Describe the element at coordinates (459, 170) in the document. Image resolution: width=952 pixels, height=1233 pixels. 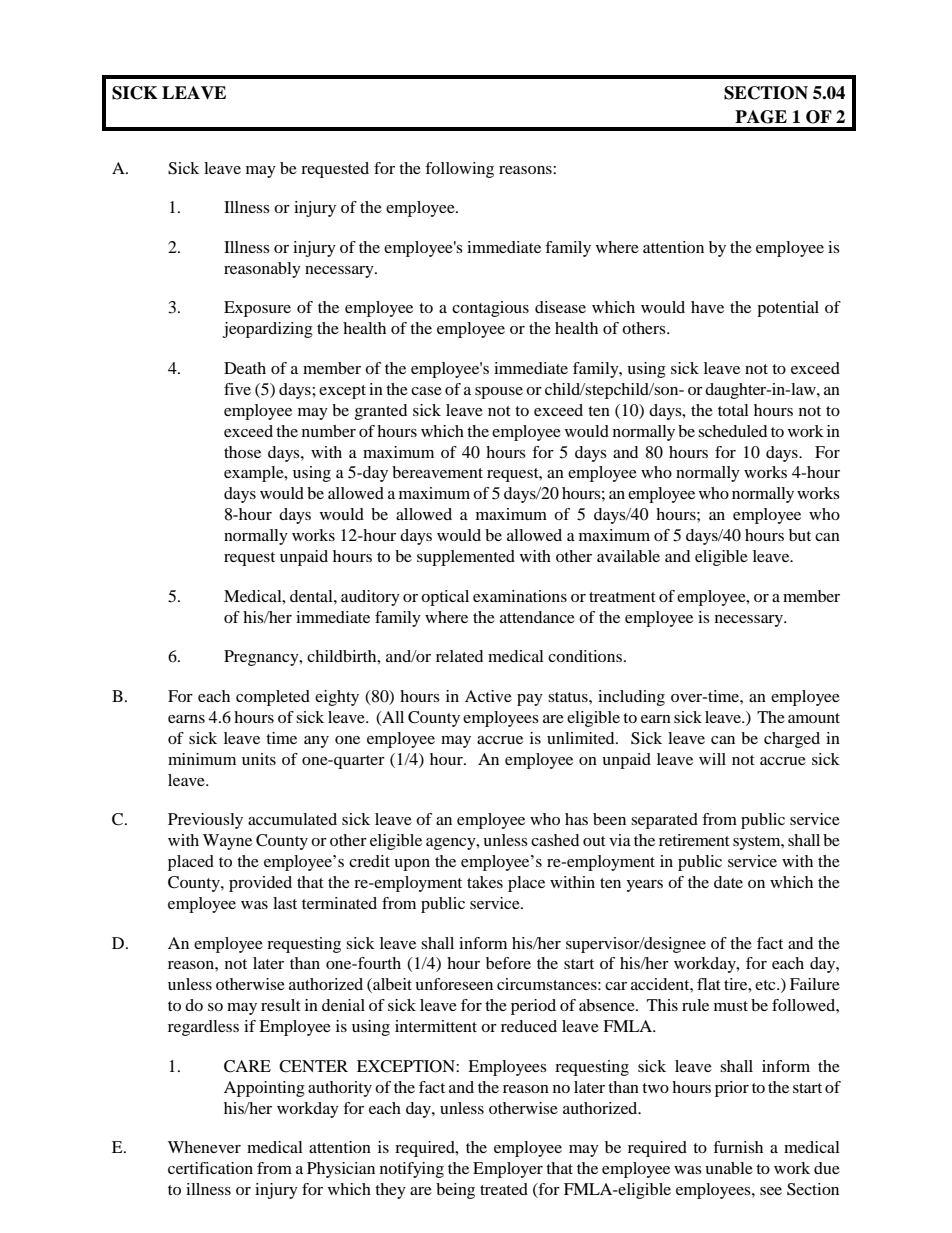
I see `following` at that location.
